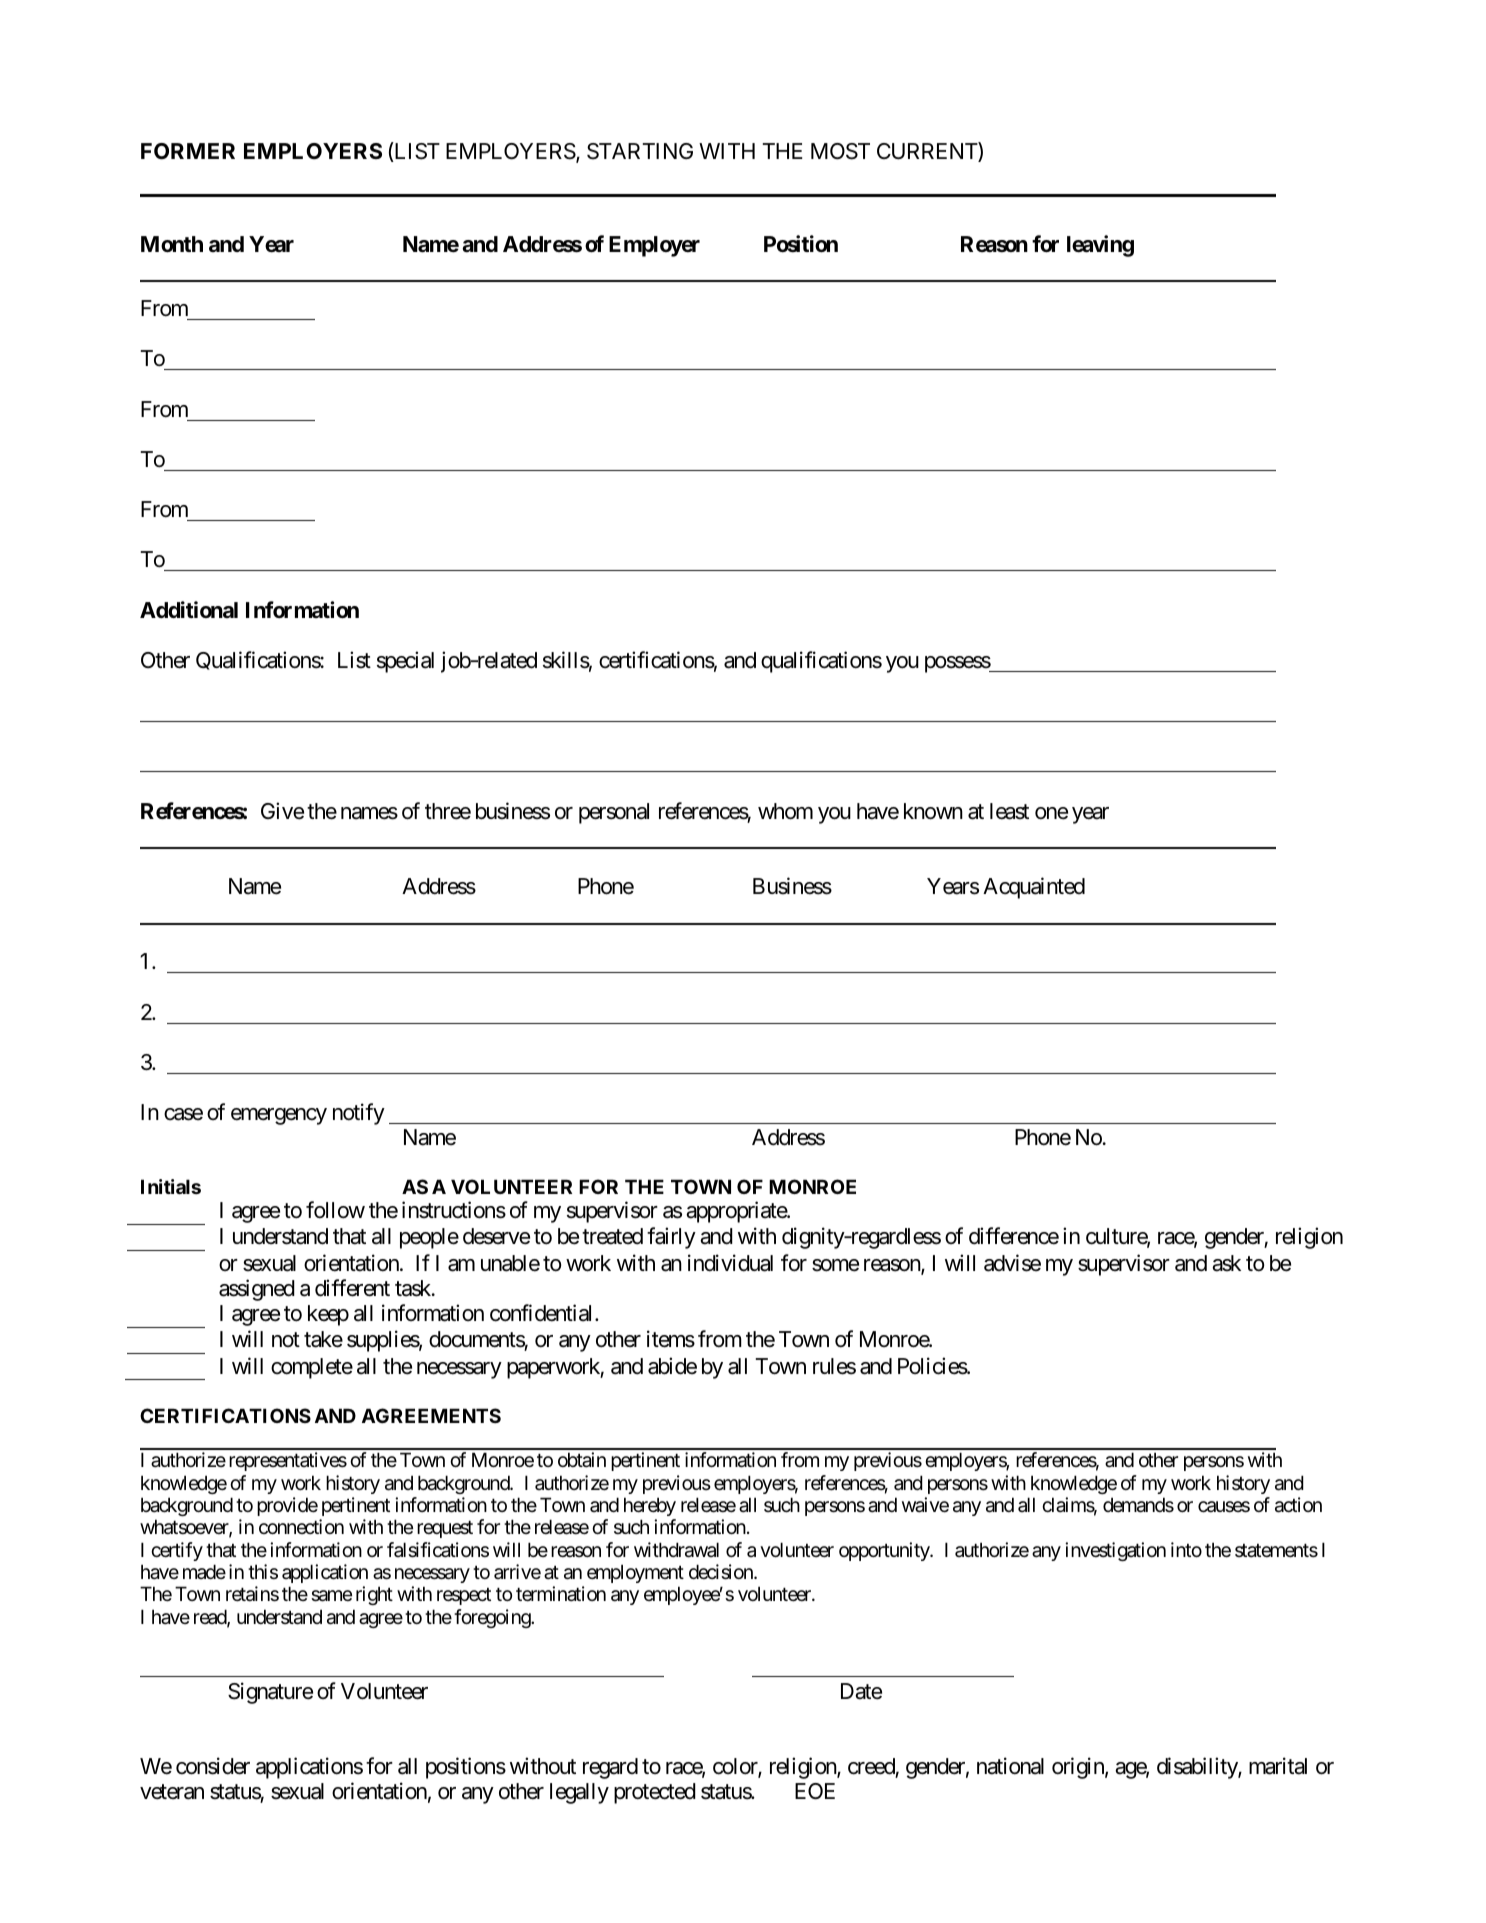 This image has height=1923, width=1486. Describe the element at coordinates (655, 1793) in the image. I see `protected` at that location.
